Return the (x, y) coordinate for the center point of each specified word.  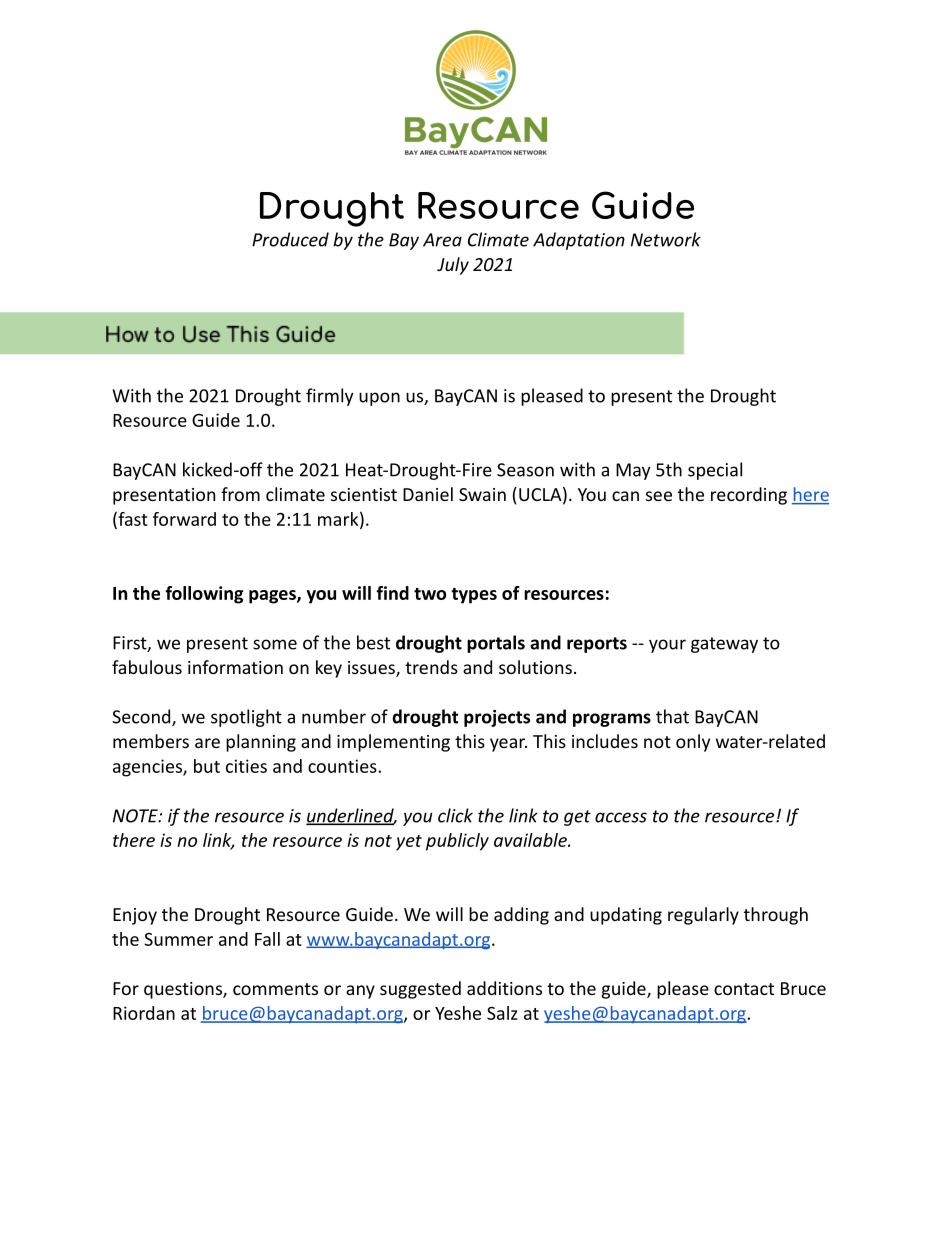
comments (275, 989)
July (453, 266)
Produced (290, 239)
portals (496, 644)
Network (666, 239)
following (204, 595)
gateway (724, 645)
